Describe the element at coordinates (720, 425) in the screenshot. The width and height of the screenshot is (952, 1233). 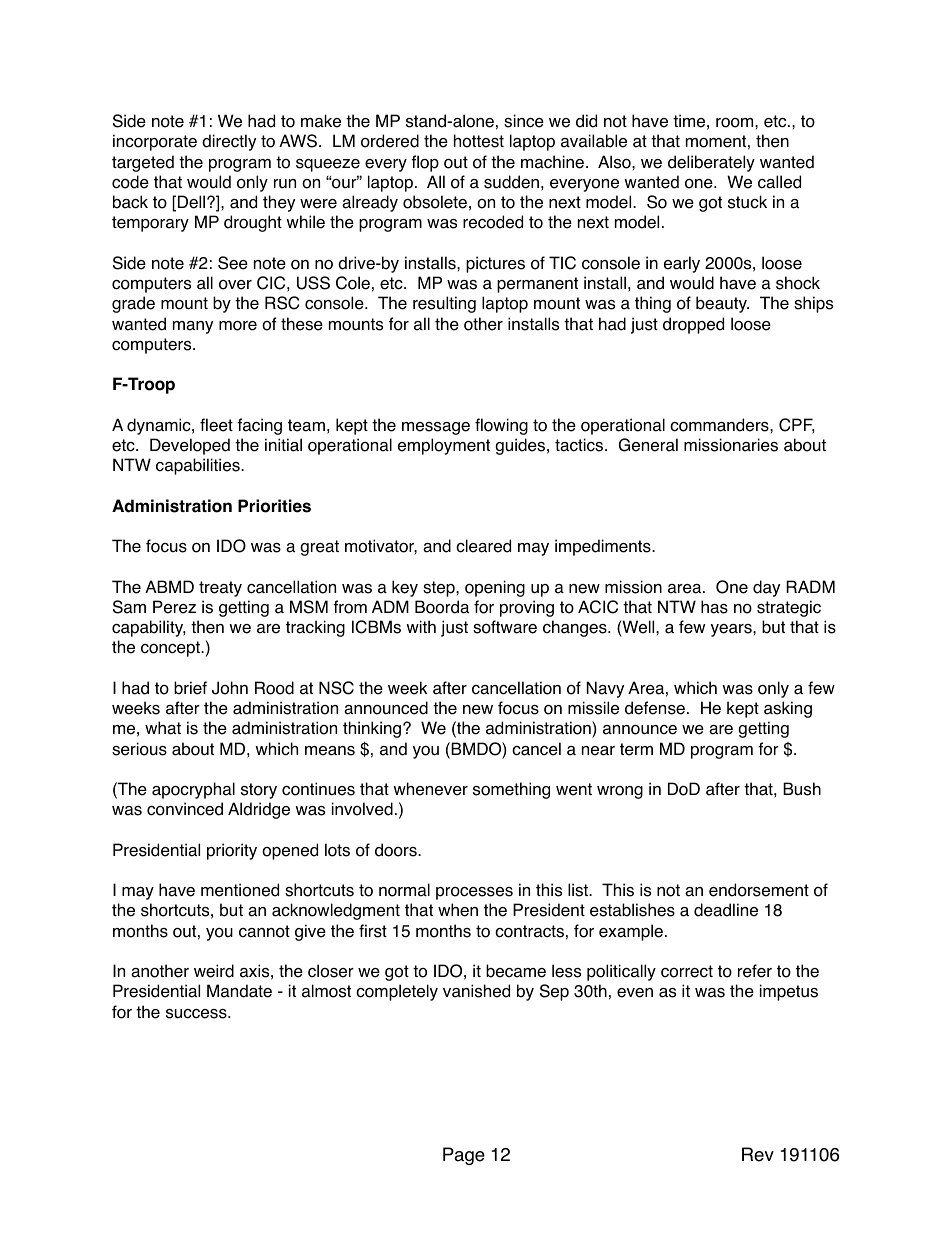
I see `commanders` at that location.
